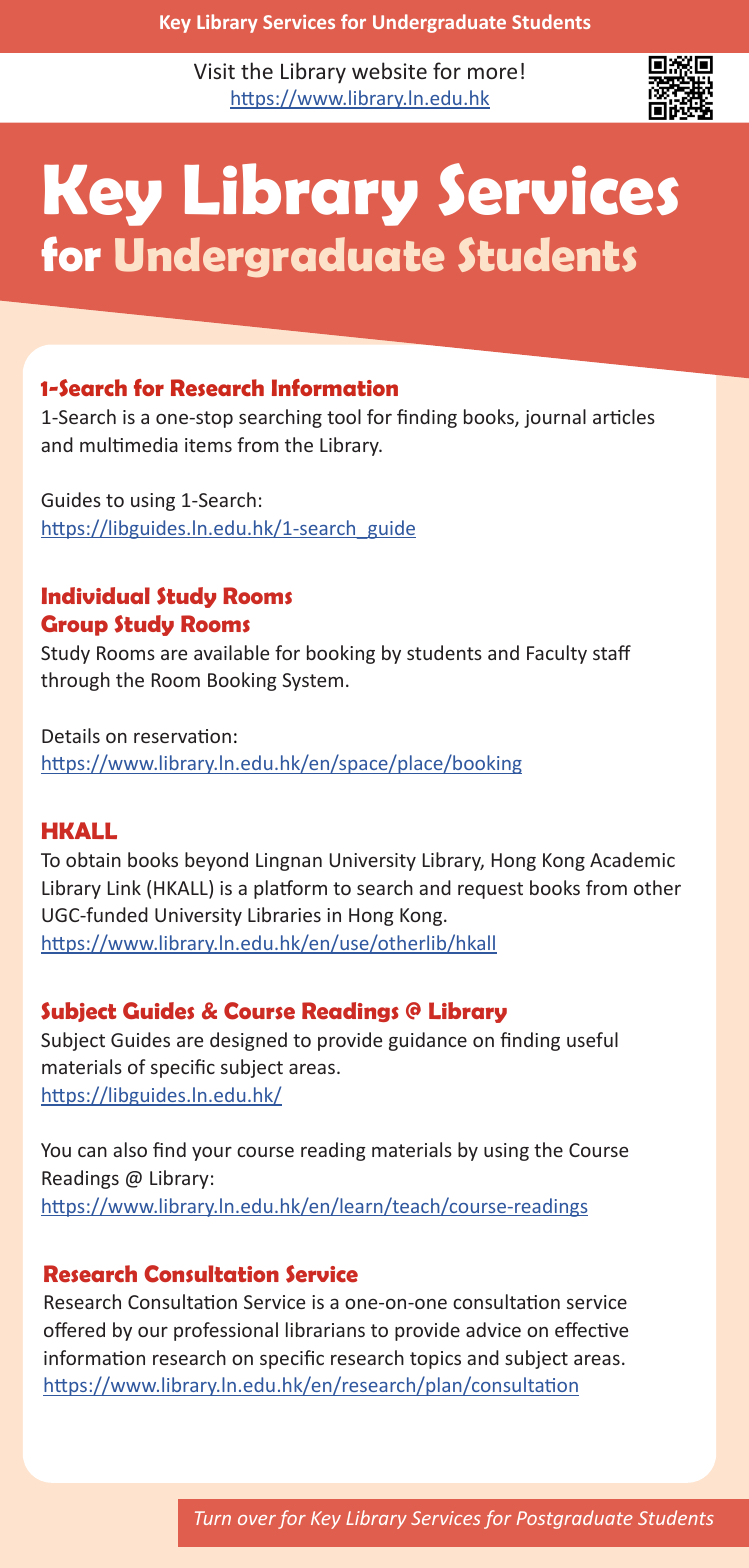  I want to click on also, so click(130, 1149).
